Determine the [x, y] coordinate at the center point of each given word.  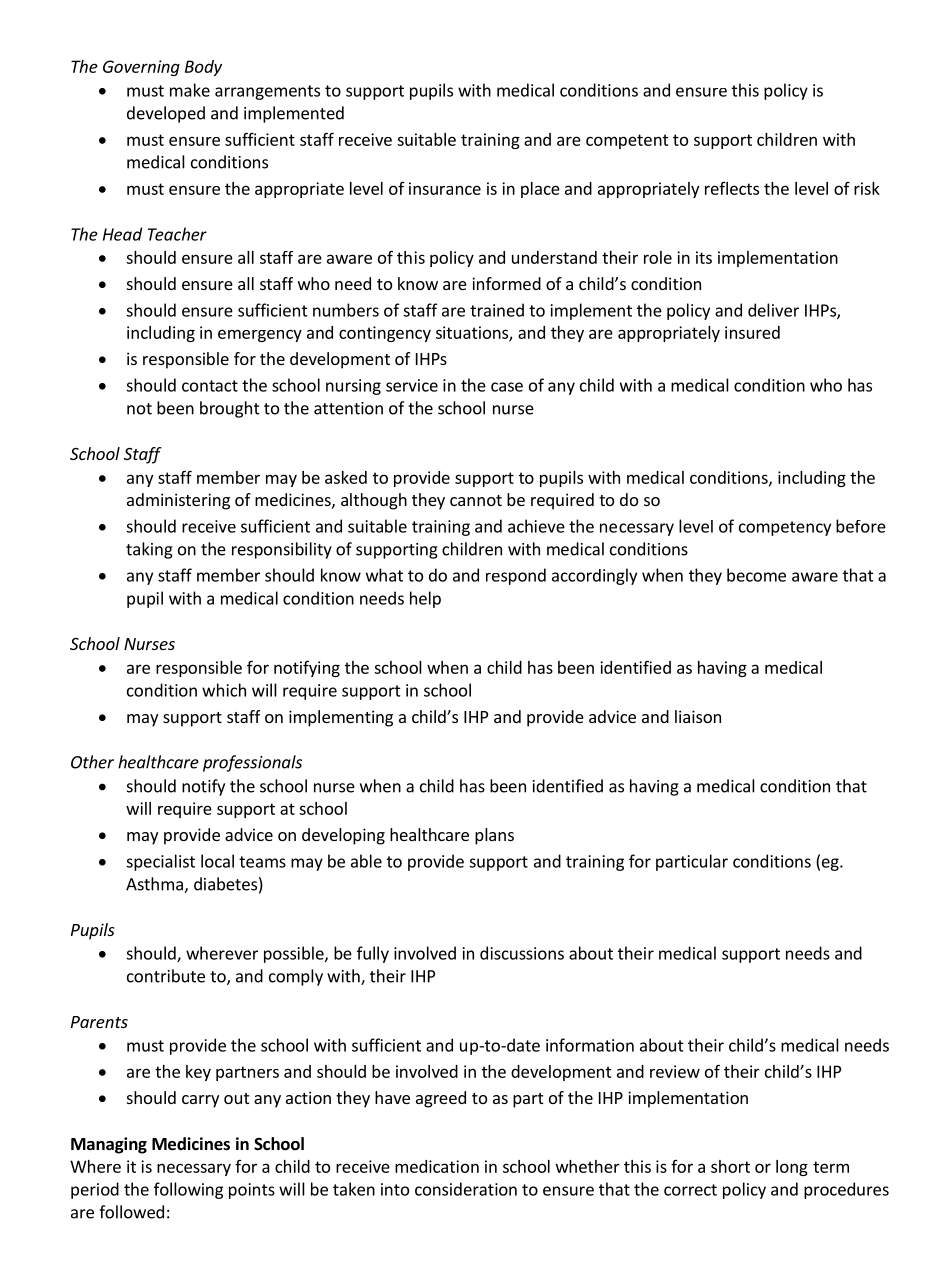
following [188, 1190]
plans [494, 836]
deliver [773, 310]
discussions [522, 953]
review [675, 1071]
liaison [698, 716]
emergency [260, 335]
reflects [732, 188]
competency [785, 528]
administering [178, 501]
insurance [445, 188]
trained [497, 310]
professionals [252, 763]
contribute [166, 976]
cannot [476, 500]
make [190, 90]
